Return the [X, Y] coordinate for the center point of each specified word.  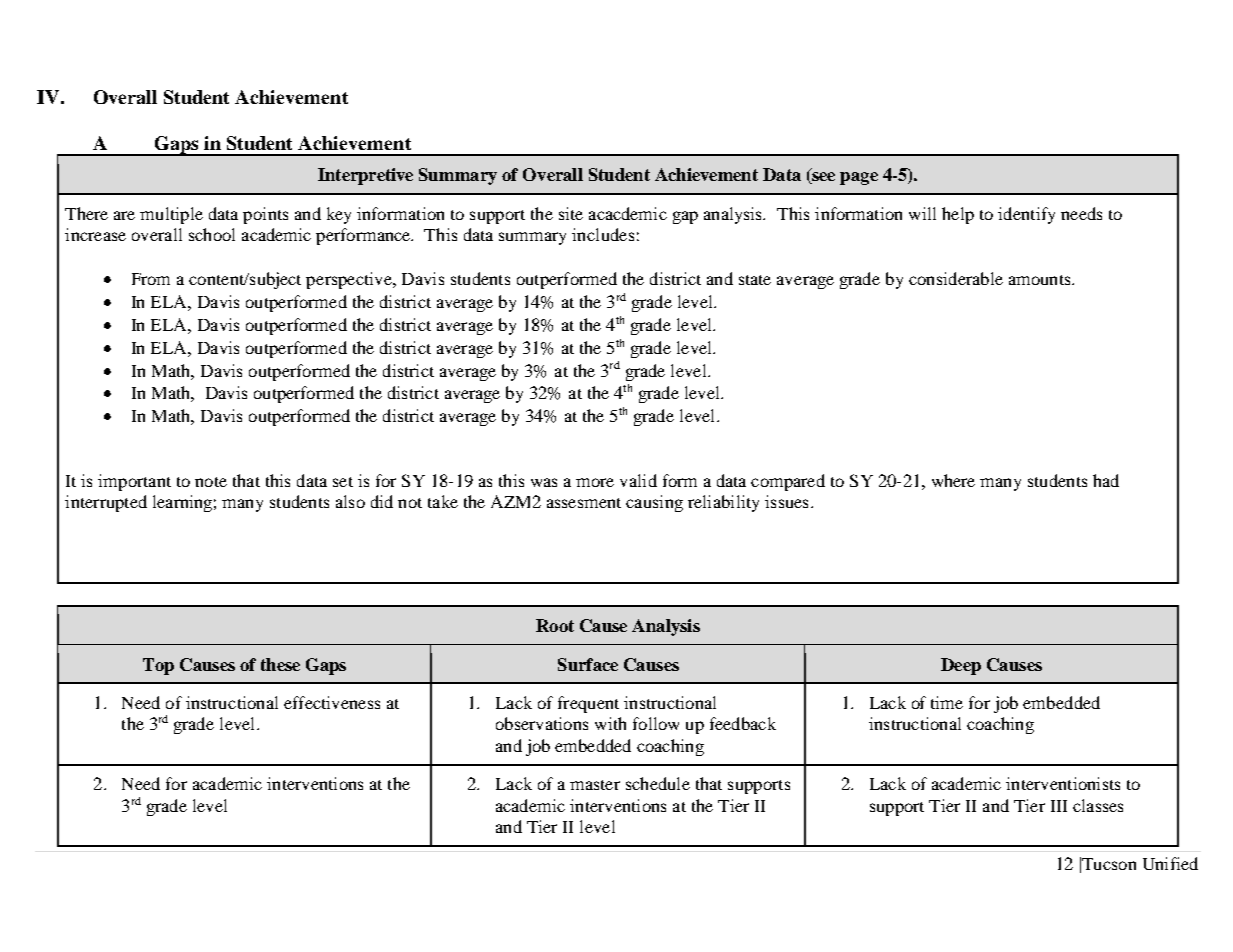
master [595, 785]
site [571, 213]
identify [1026, 215]
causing [654, 503]
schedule [658, 783]
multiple [171, 215]
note [211, 482]
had [1106, 480]
